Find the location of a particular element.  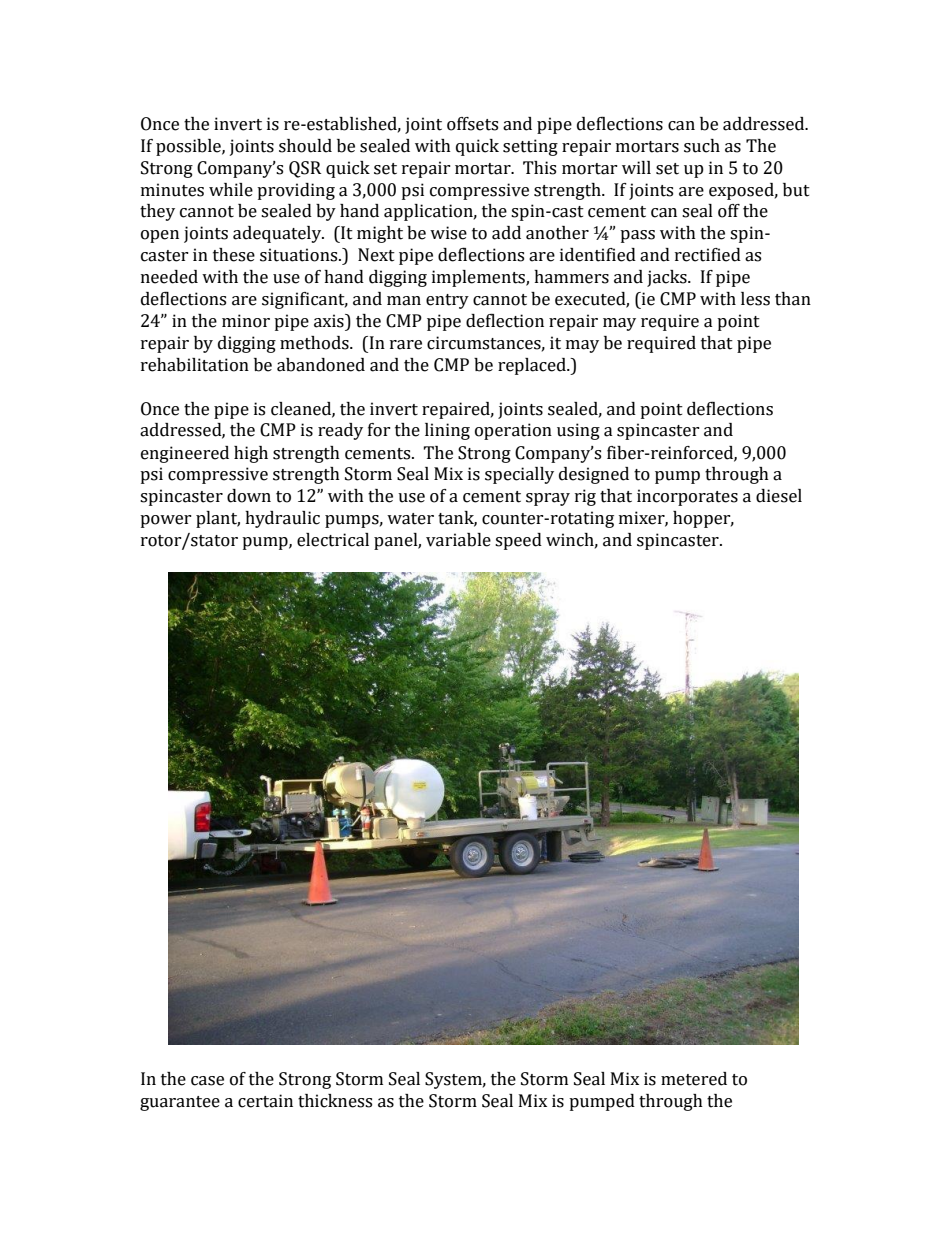

variable is located at coordinates (458, 540).
